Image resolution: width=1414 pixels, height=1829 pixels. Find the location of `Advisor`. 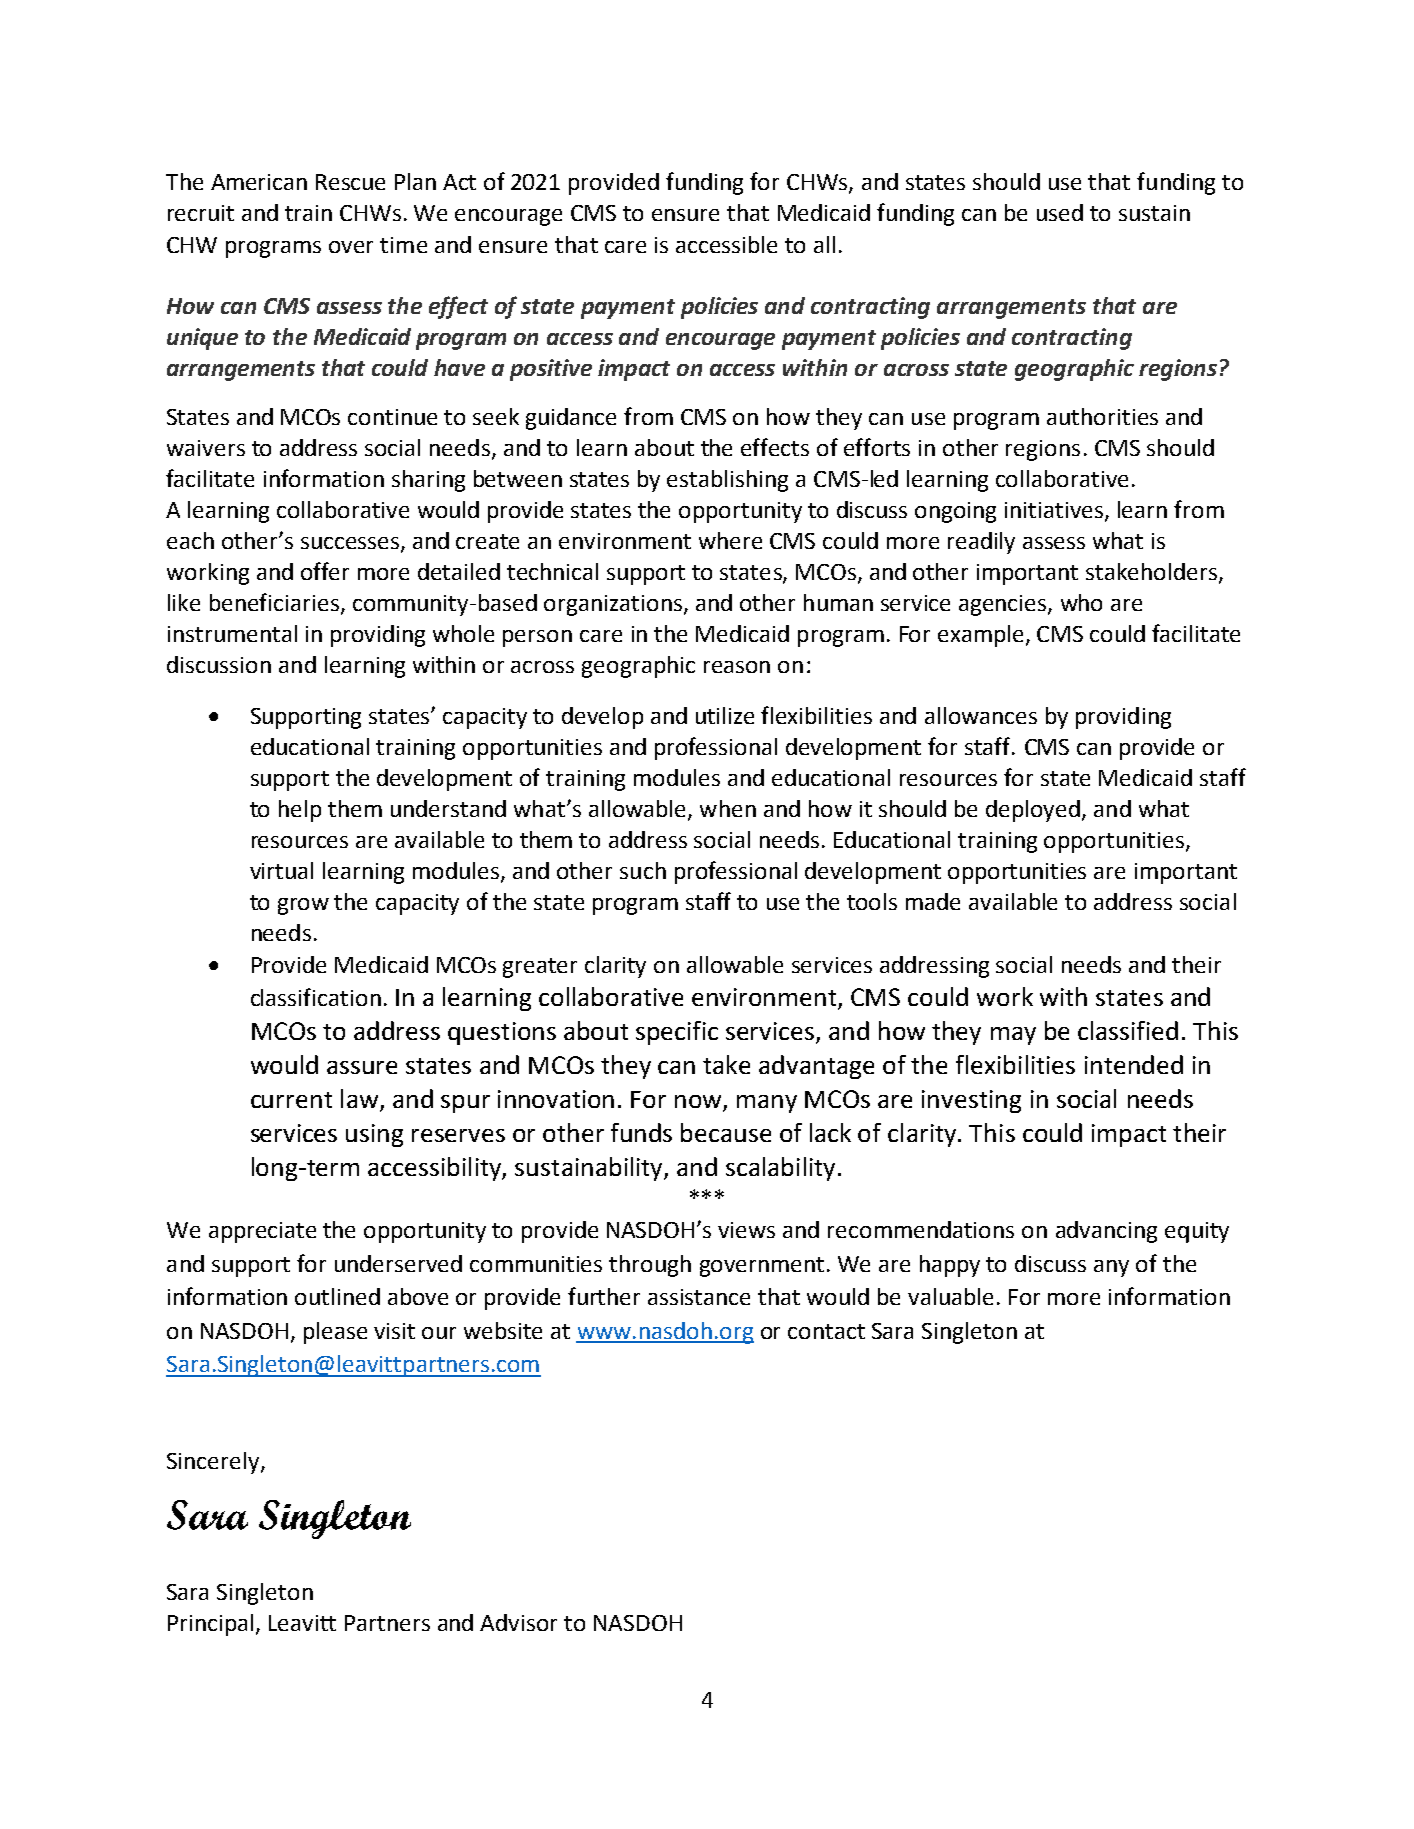

Advisor is located at coordinates (518, 1622).
